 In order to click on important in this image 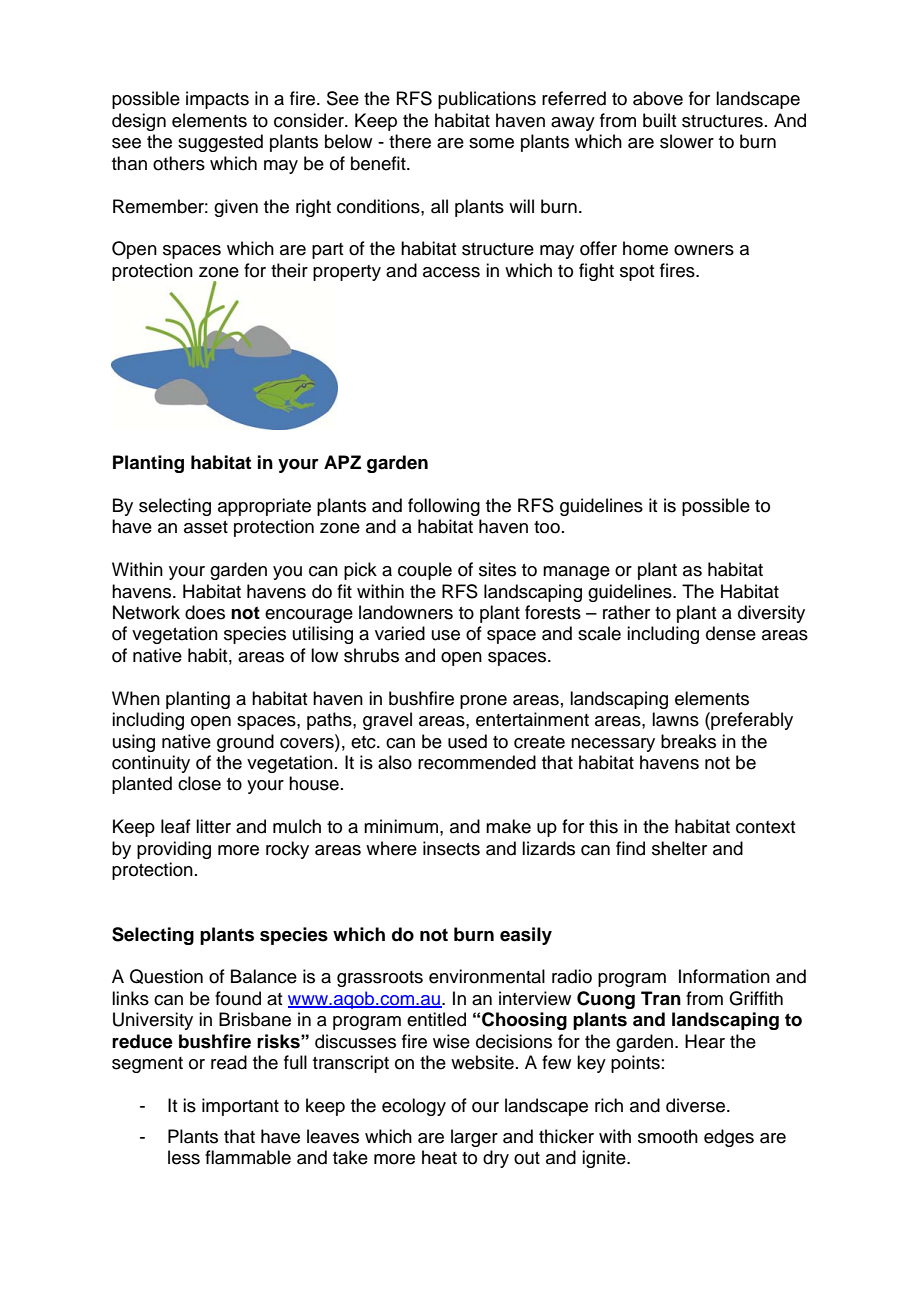, I will do `click(240, 1107)`.
